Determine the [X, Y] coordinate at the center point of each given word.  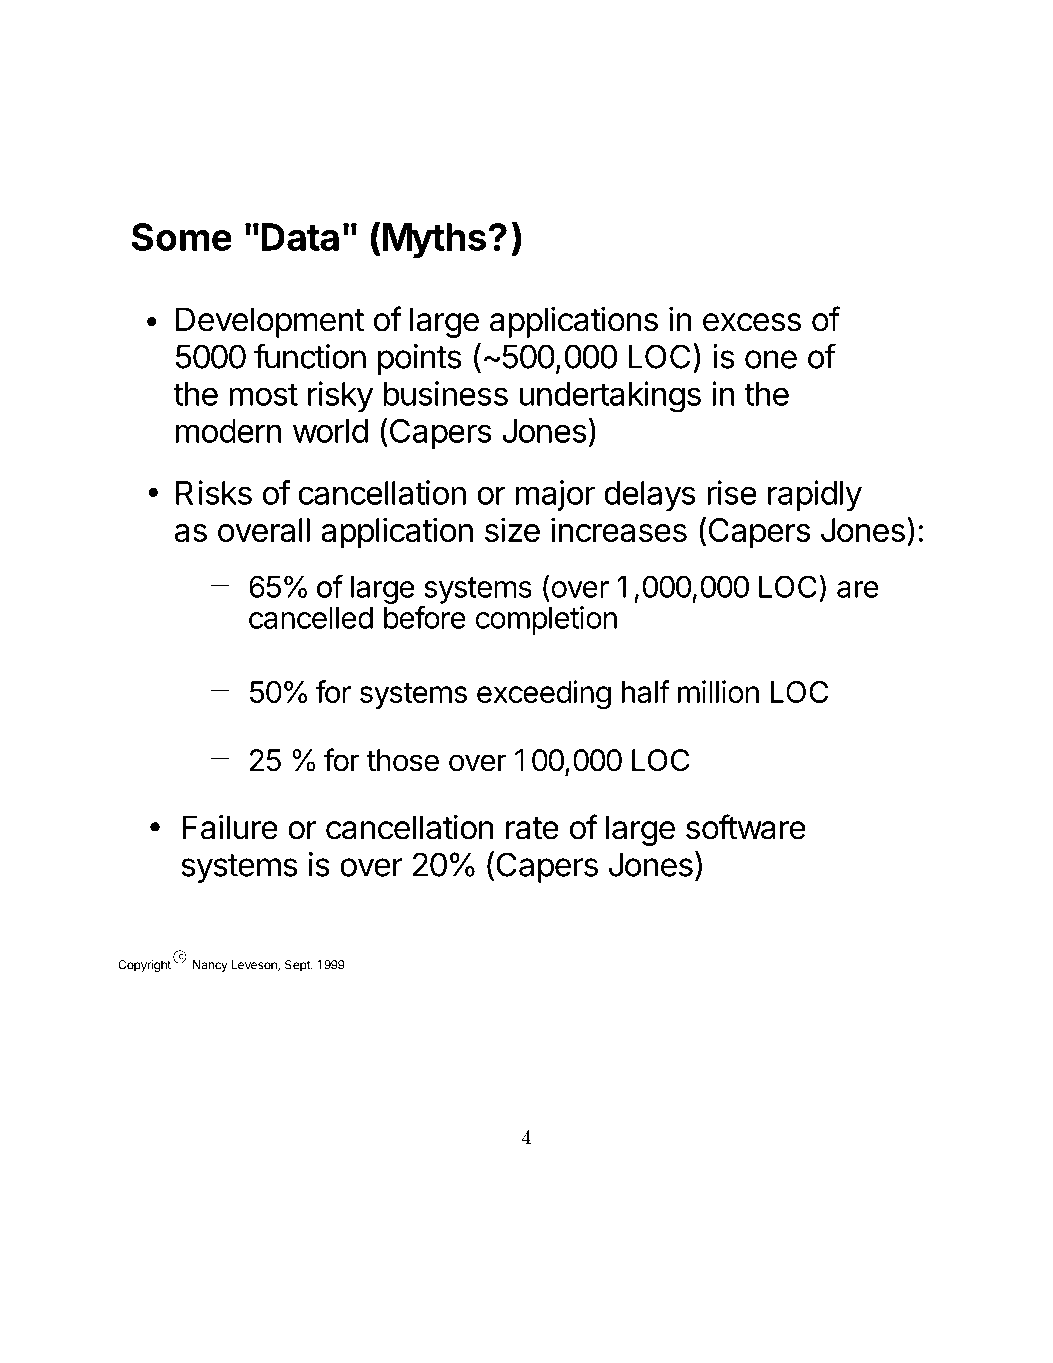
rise [732, 492]
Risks [214, 492]
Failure [230, 827]
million [718, 691]
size [512, 529]
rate [532, 828]
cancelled [311, 618]
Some [182, 237]
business [445, 393]
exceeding [544, 694]
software [746, 827]
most [263, 394]
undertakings [610, 397]
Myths [433, 240]
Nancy [210, 966]
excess [752, 322]
